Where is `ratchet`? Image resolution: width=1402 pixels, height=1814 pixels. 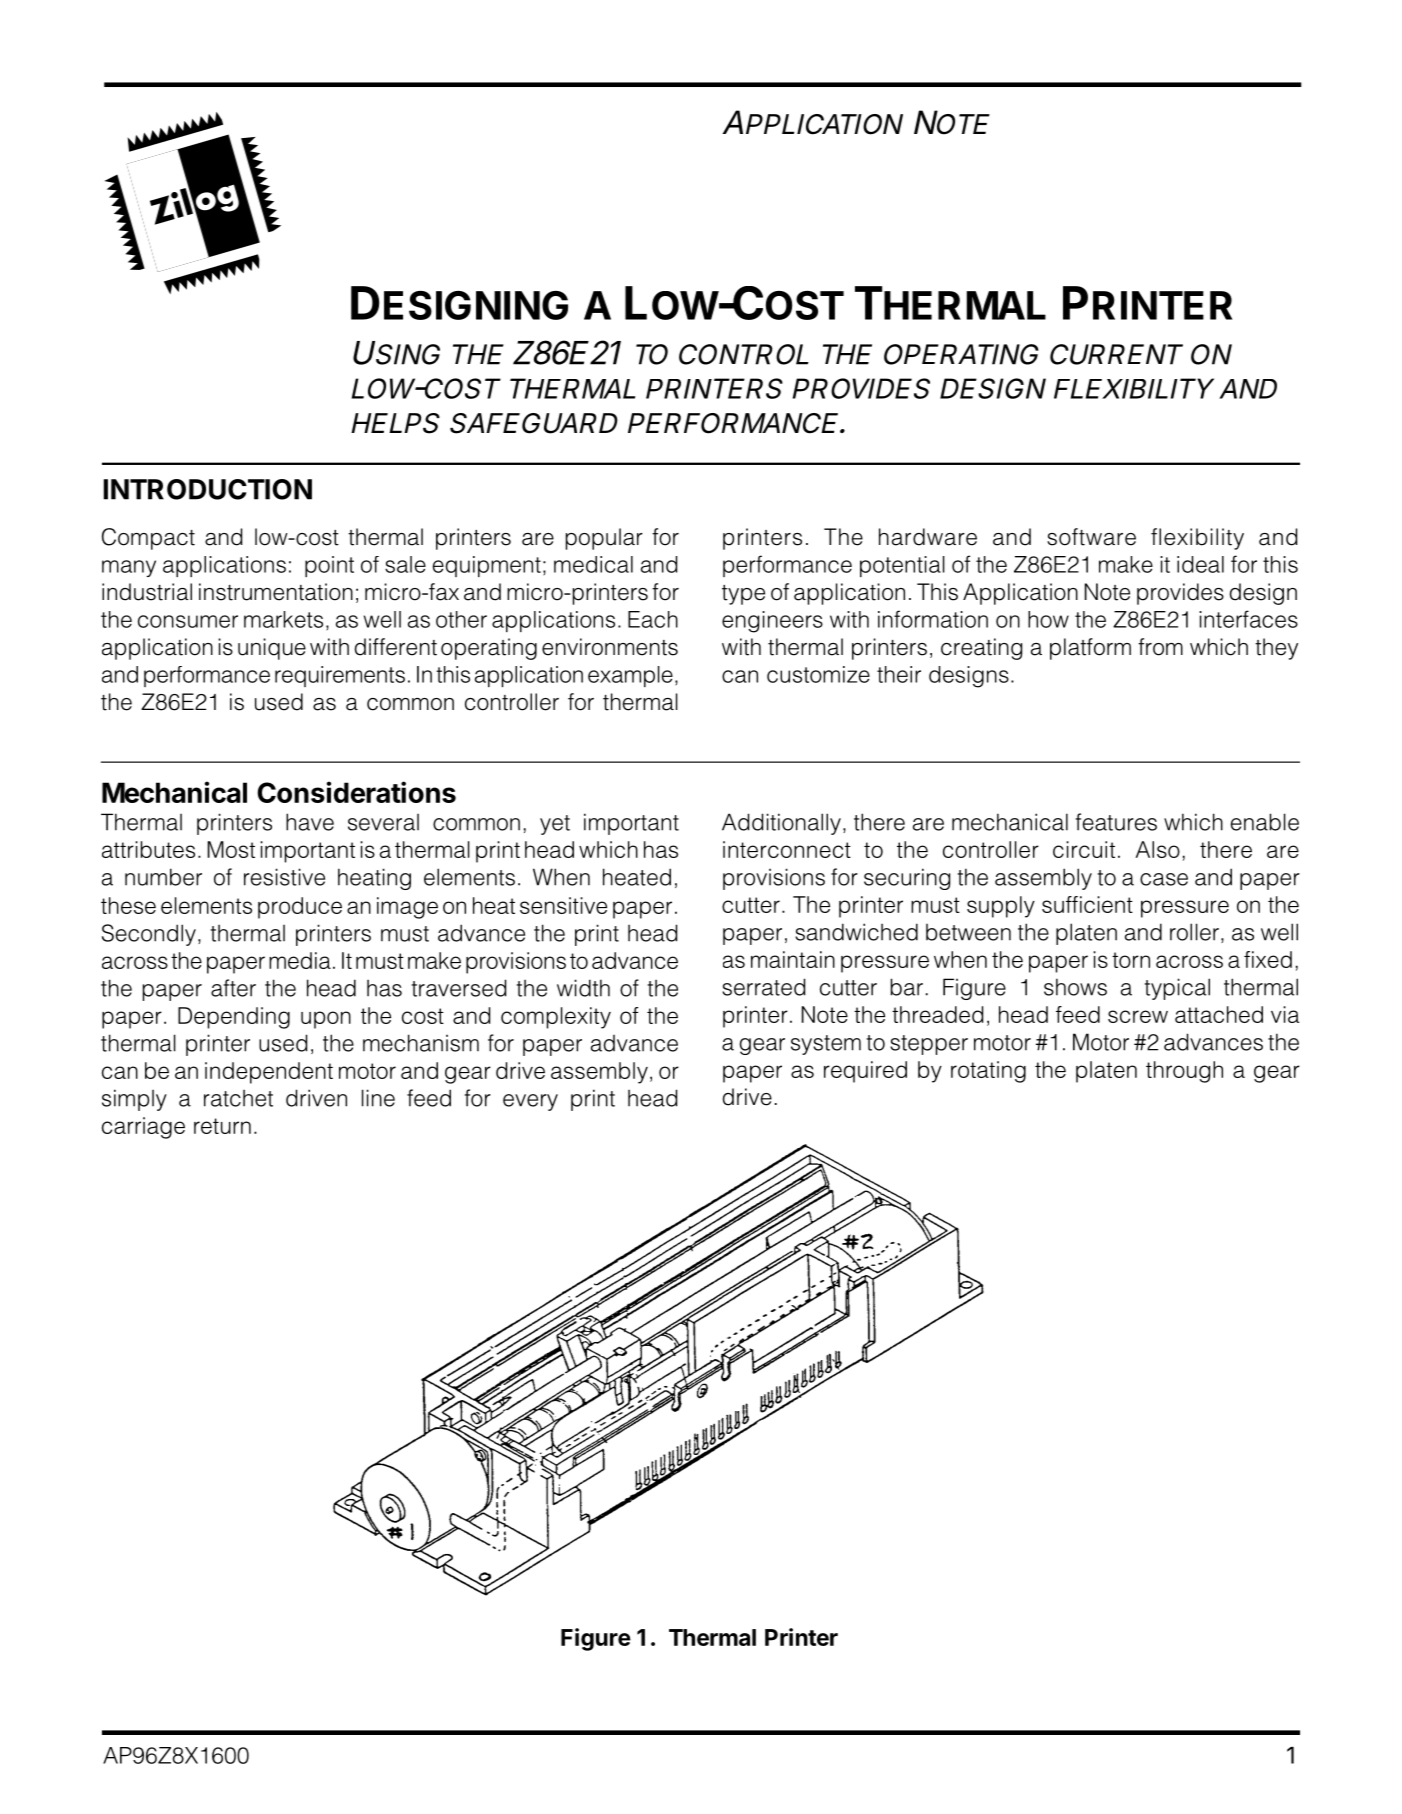 ratchet is located at coordinates (238, 1098).
